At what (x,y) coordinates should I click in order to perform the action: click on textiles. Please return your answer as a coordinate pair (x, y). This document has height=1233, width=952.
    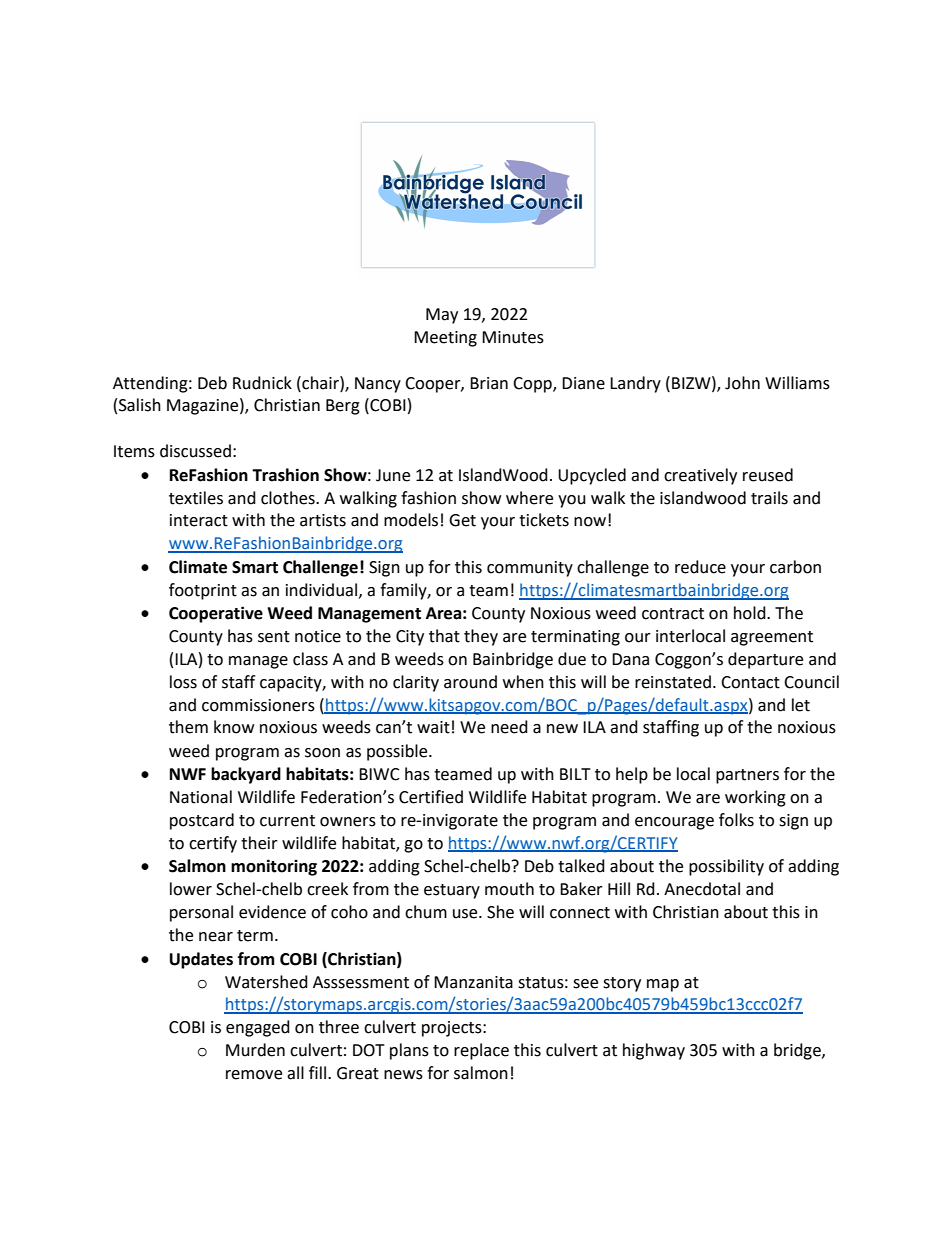
    Looking at the image, I should click on (196, 498).
